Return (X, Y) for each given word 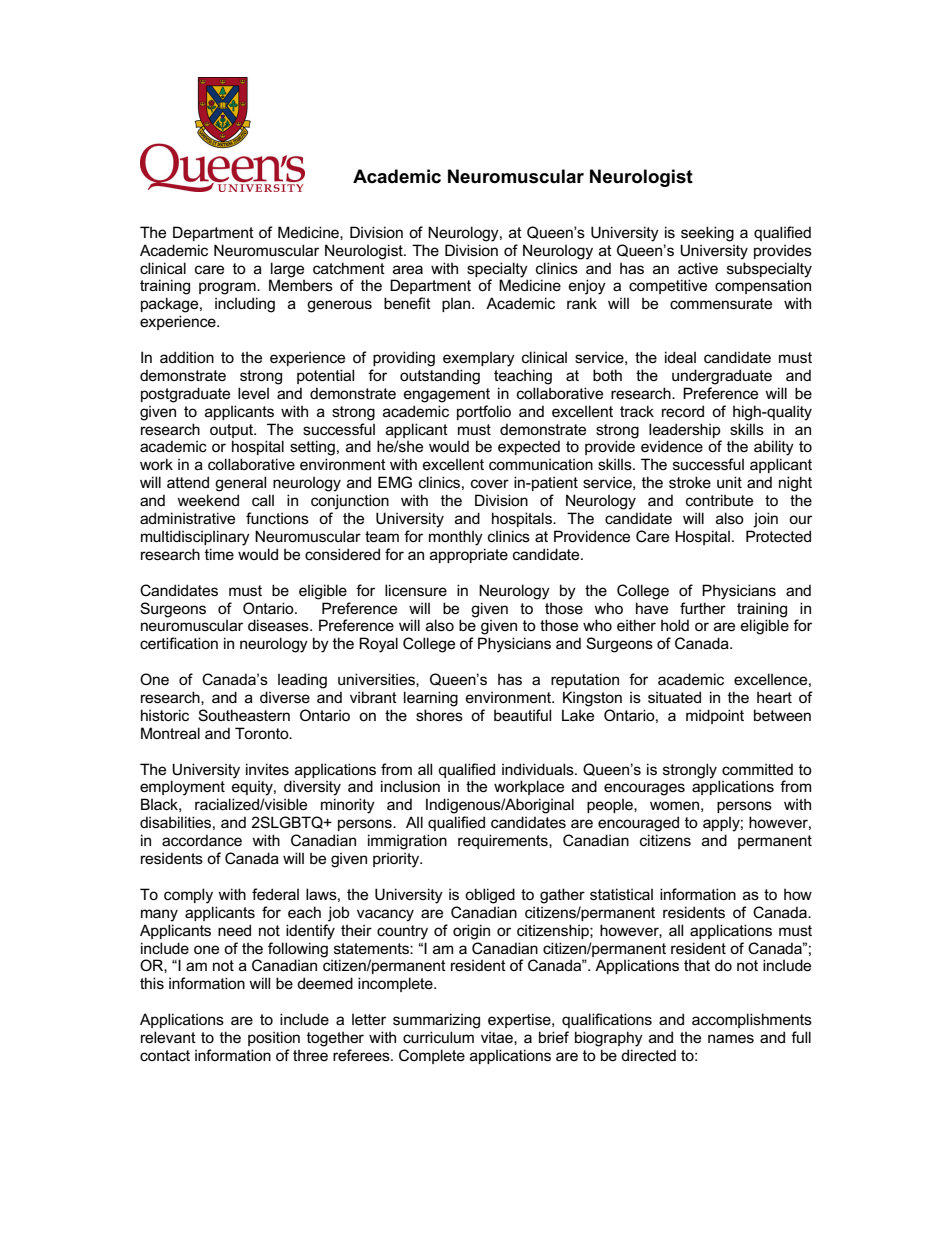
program (228, 288)
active (698, 268)
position (274, 1038)
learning (431, 699)
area (408, 269)
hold (675, 625)
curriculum (438, 1037)
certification (179, 643)
